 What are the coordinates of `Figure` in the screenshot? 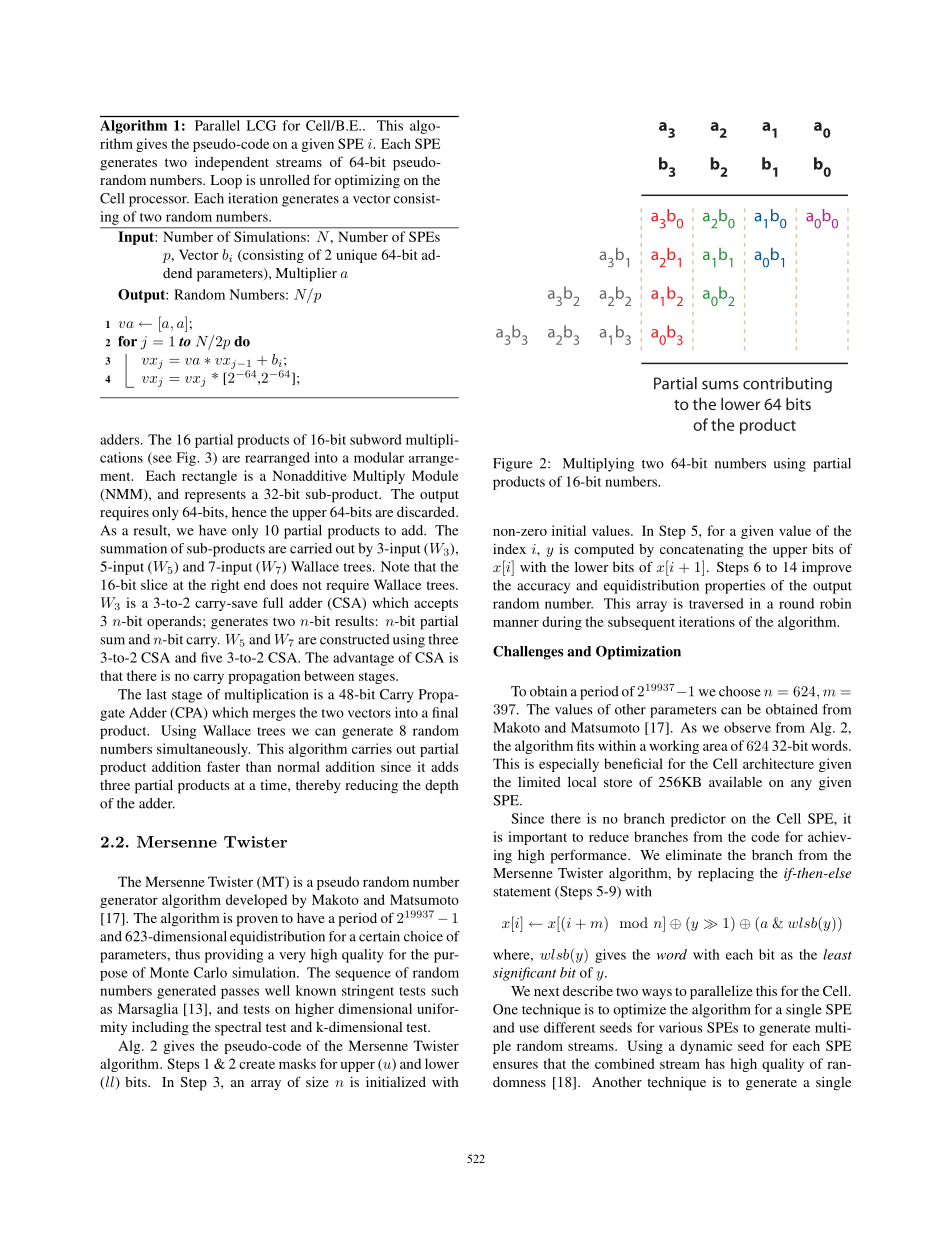 It's located at (512, 465).
